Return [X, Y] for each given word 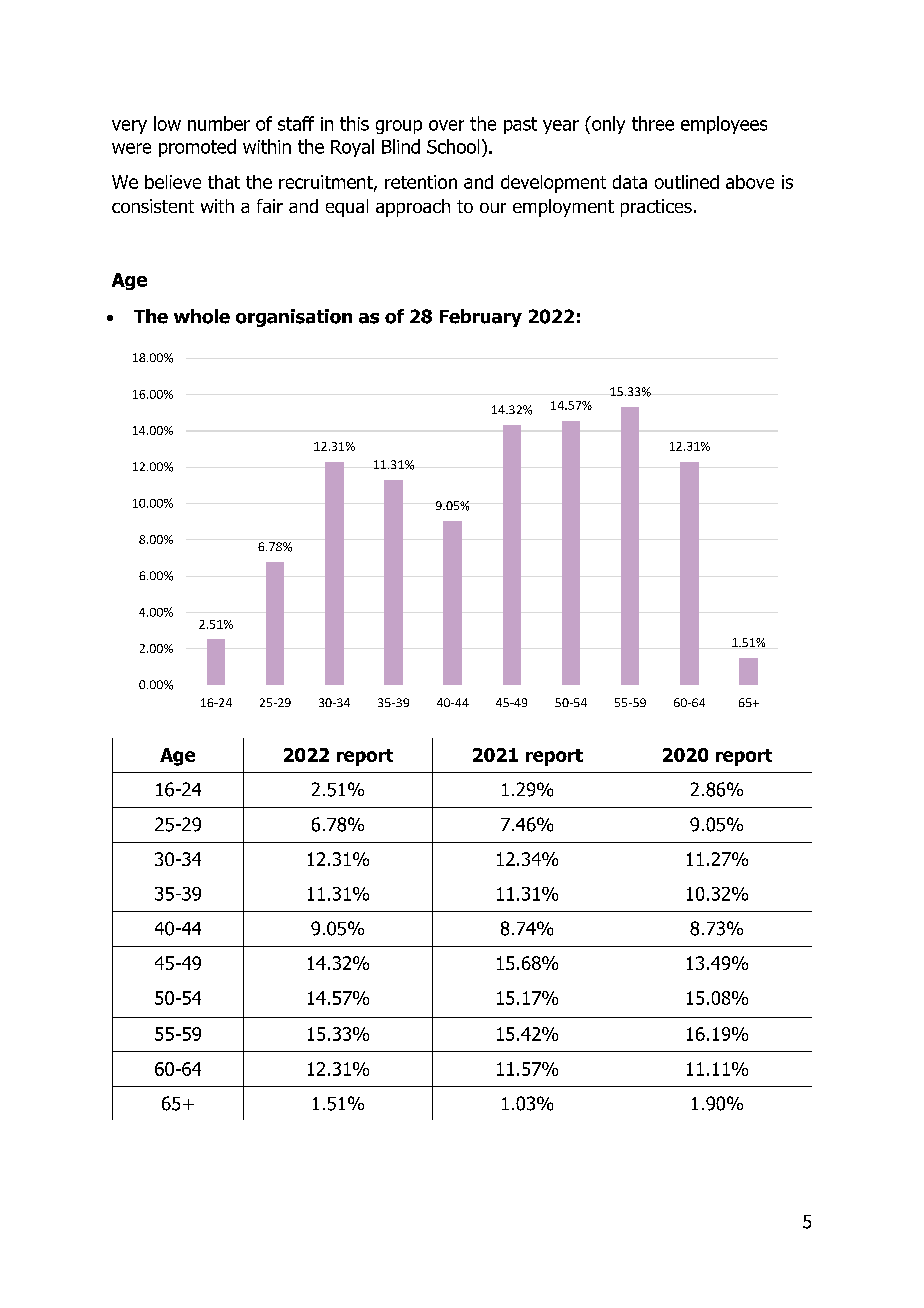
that [224, 182]
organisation [294, 318]
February [481, 318]
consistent [153, 206]
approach [413, 208]
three [653, 123]
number [219, 123]
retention [421, 182]
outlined [687, 182]
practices [656, 208]
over [446, 125]
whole [202, 316]
